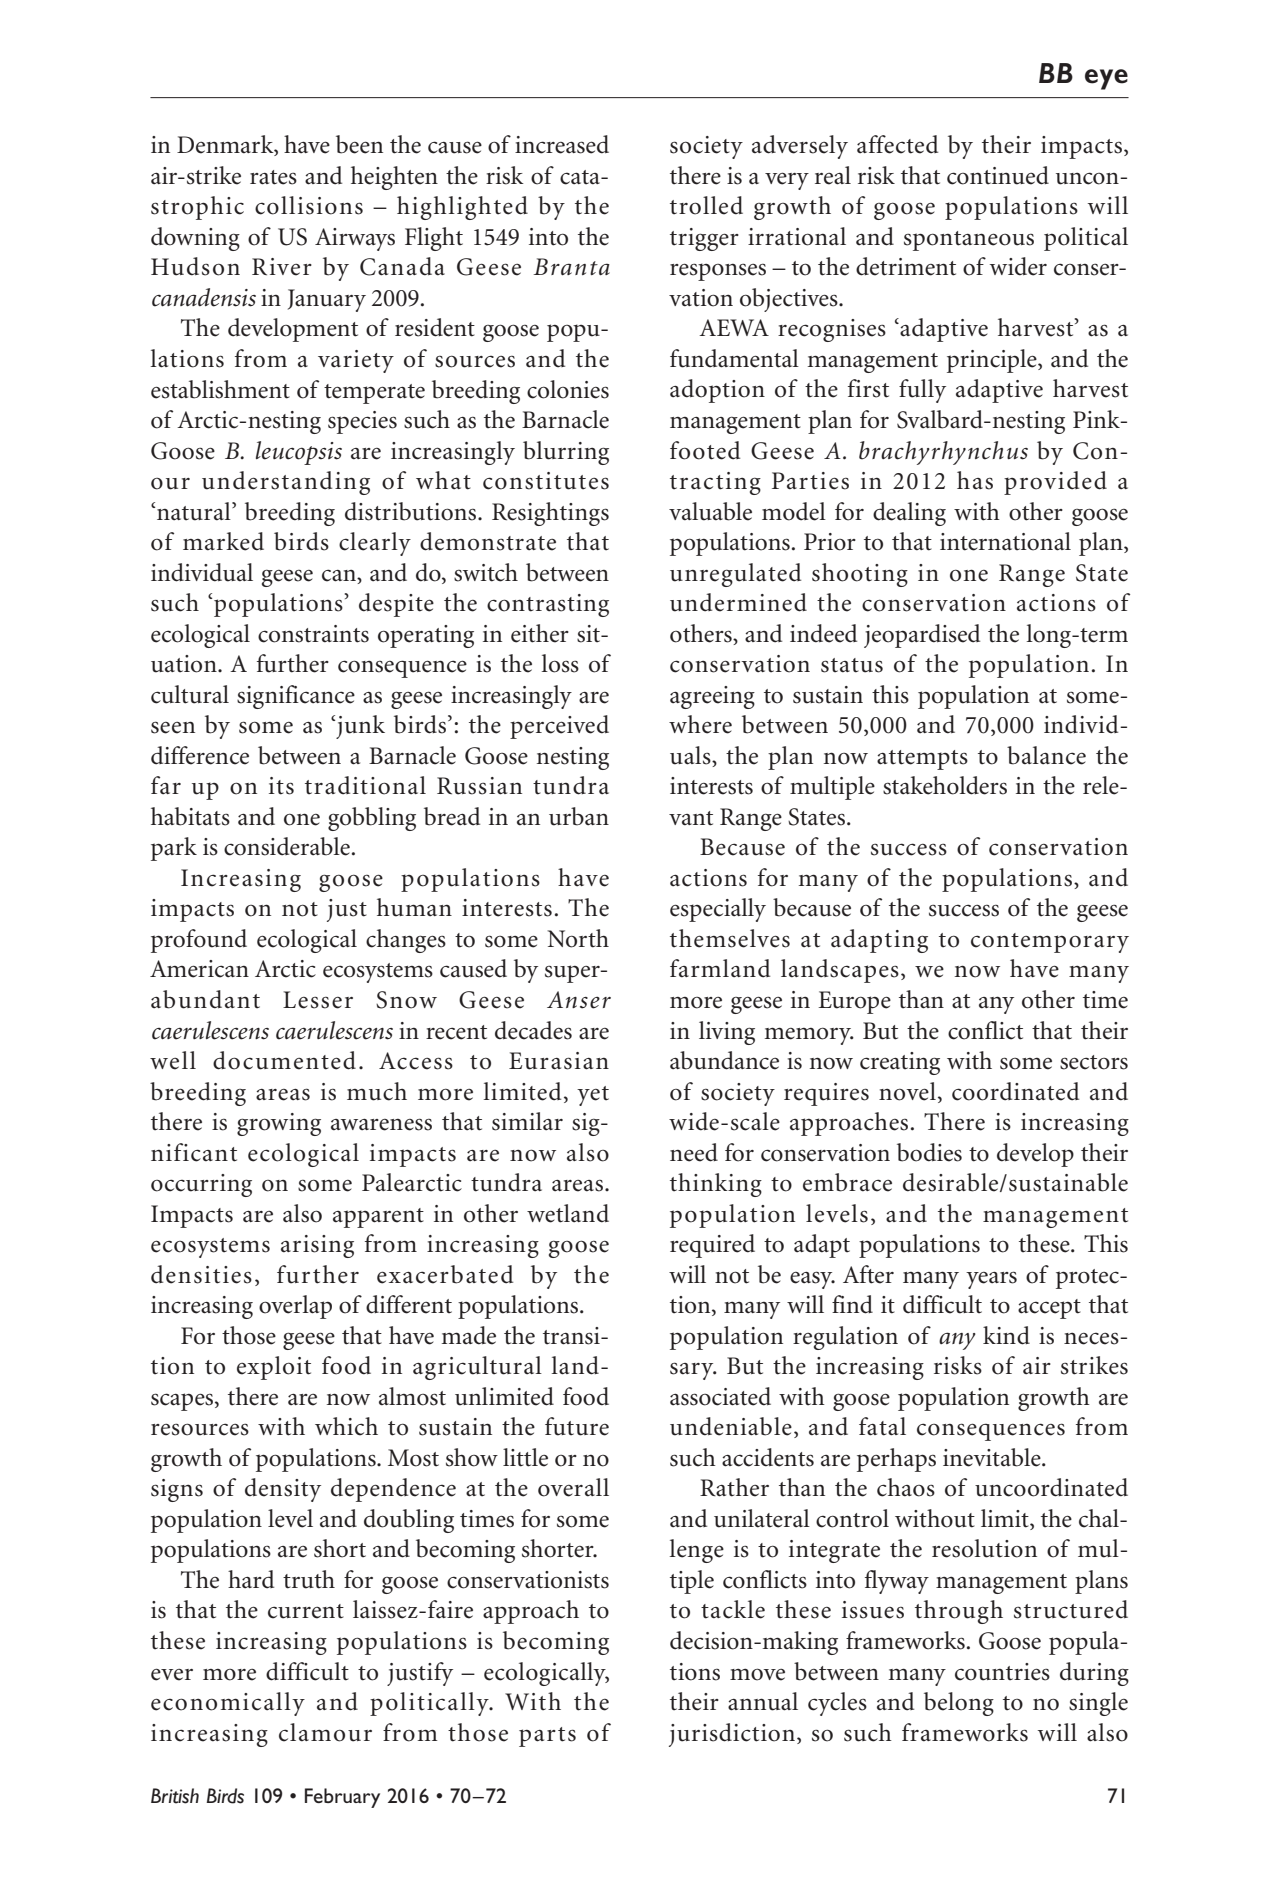 This image has height=1881, width=1279. I want to click on clamour, so click(325, 1732).
